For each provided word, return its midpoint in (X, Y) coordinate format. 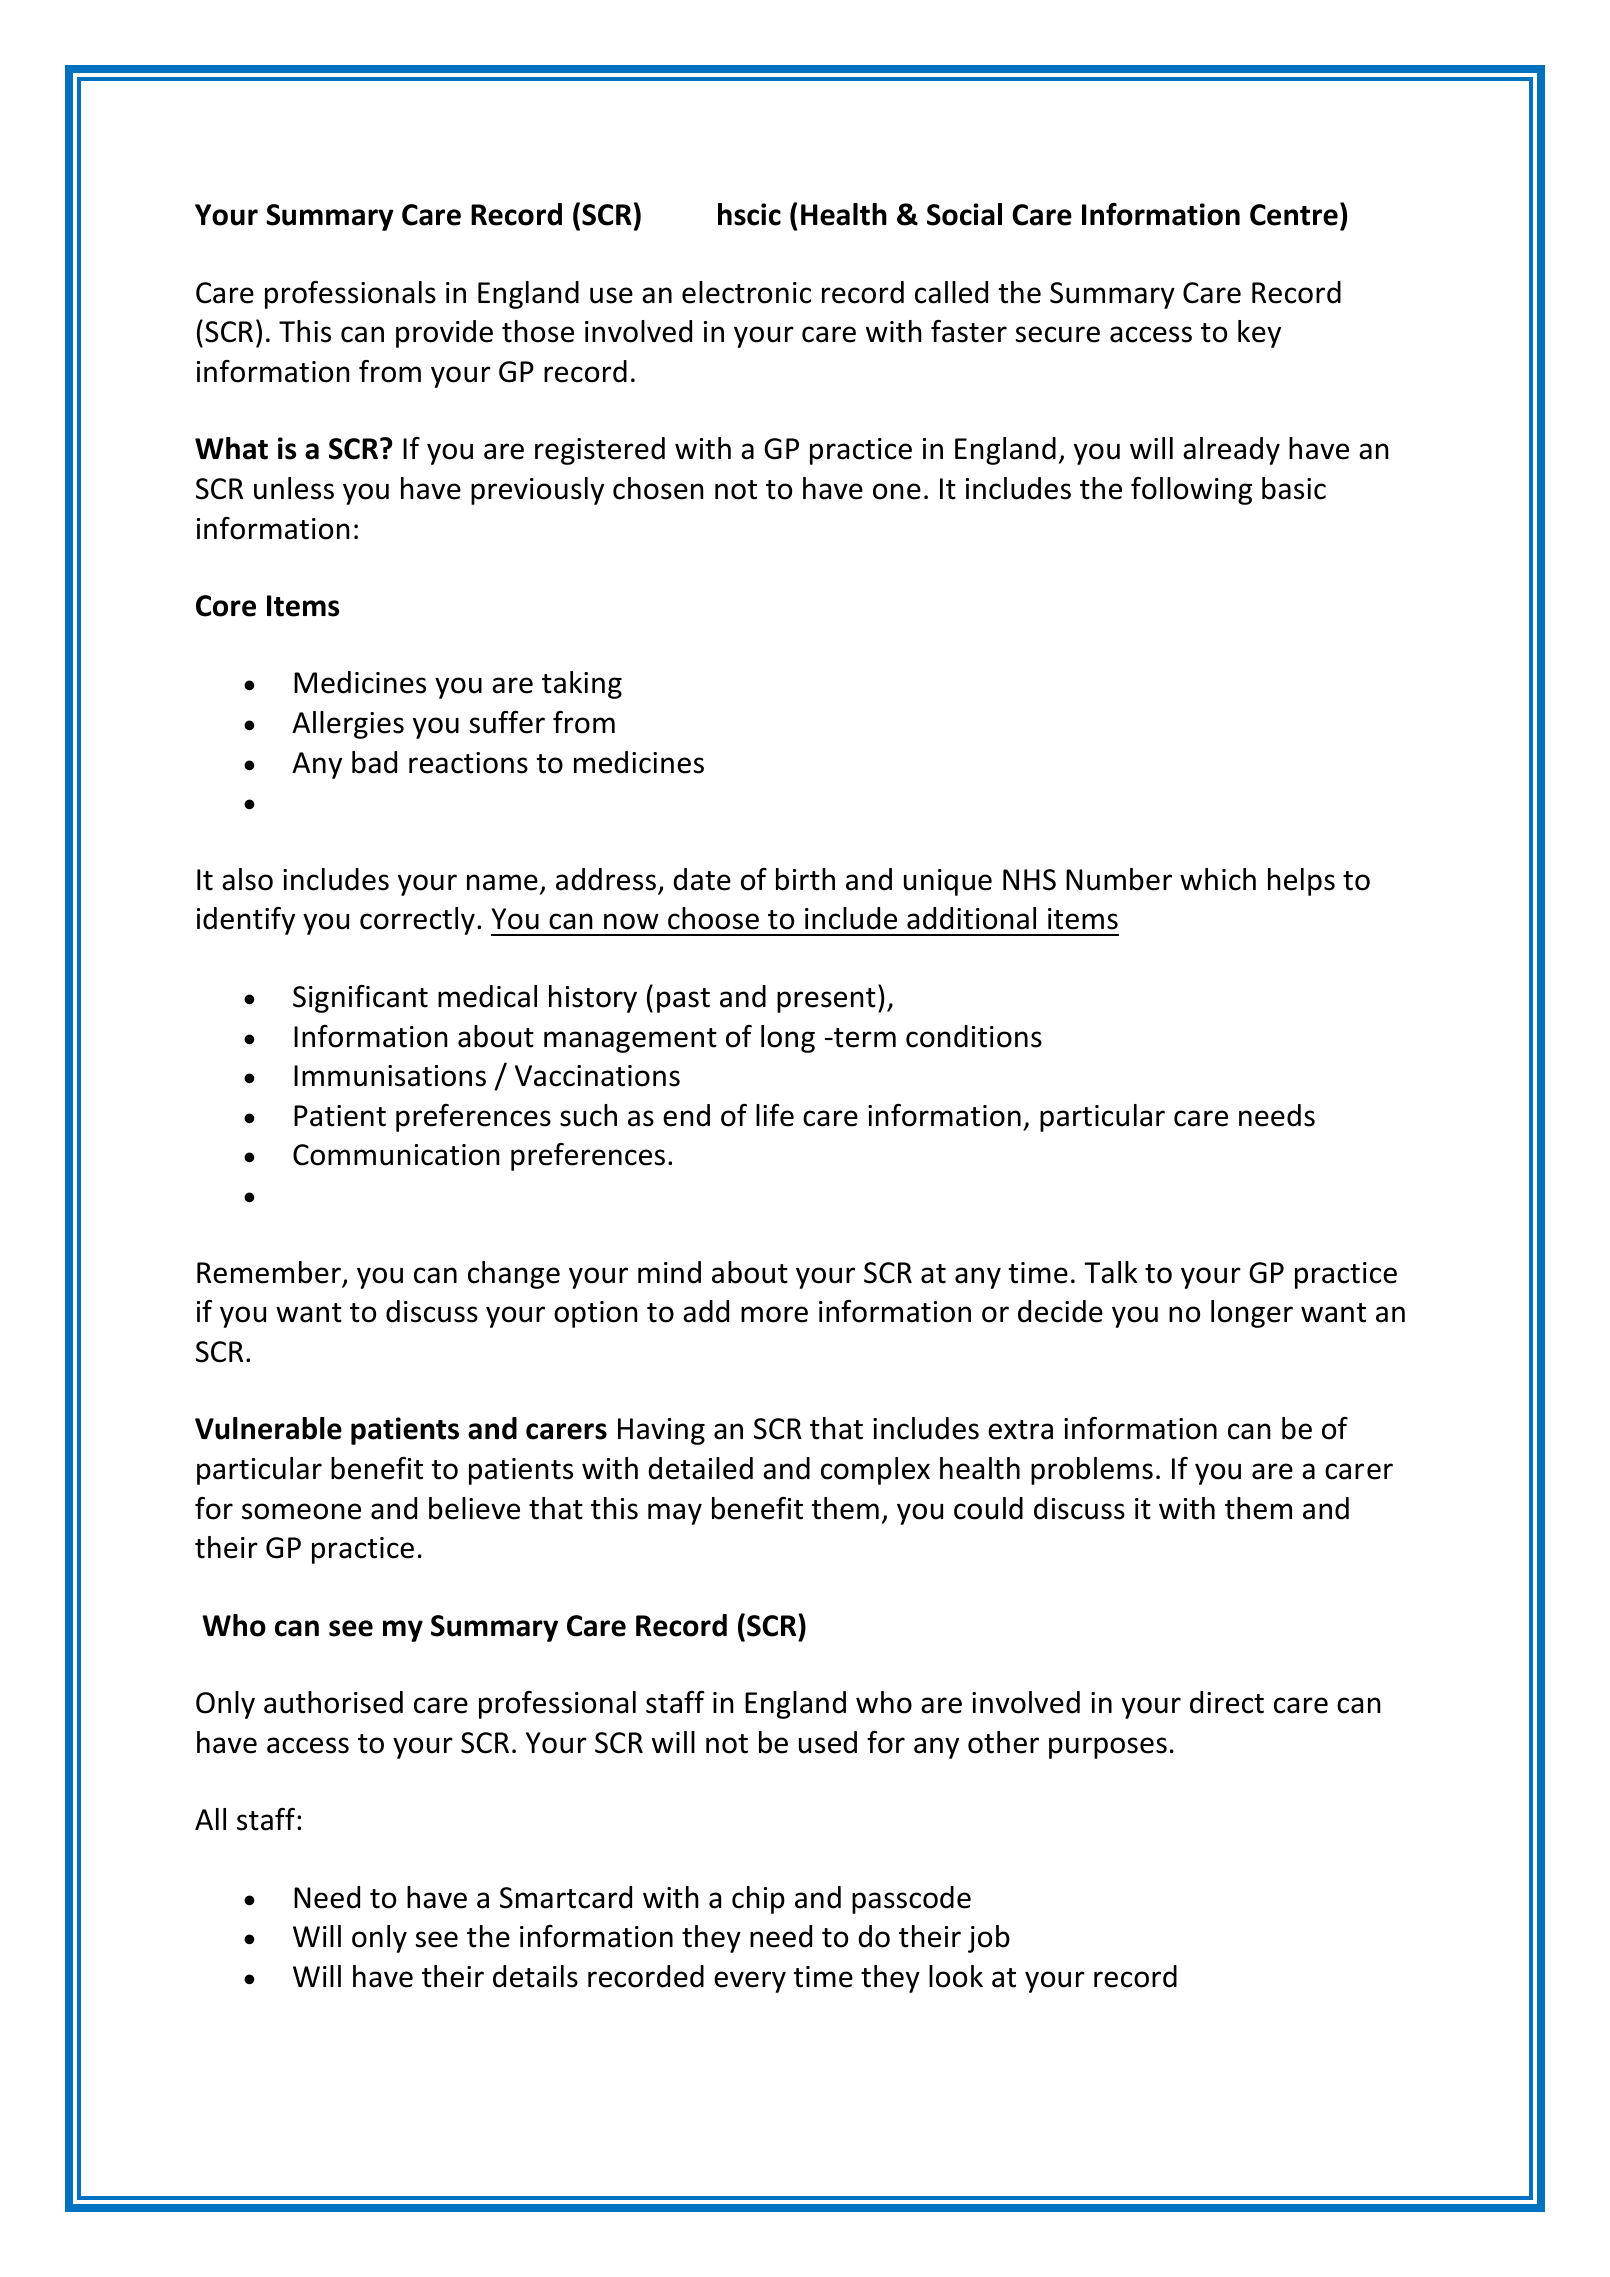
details (535, 1976)
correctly (417, 921)
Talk (1111, 1272)
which (1218, 879)
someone (301, 1511)
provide (444, 334)
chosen (658, 488)
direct (1227, 1702)
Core (226, 606)
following (1191, 491)
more (774, 1314)
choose (713, 918)
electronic (746, 292)
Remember (270, 1273)
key (1259, 334)
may (675, 1514)
